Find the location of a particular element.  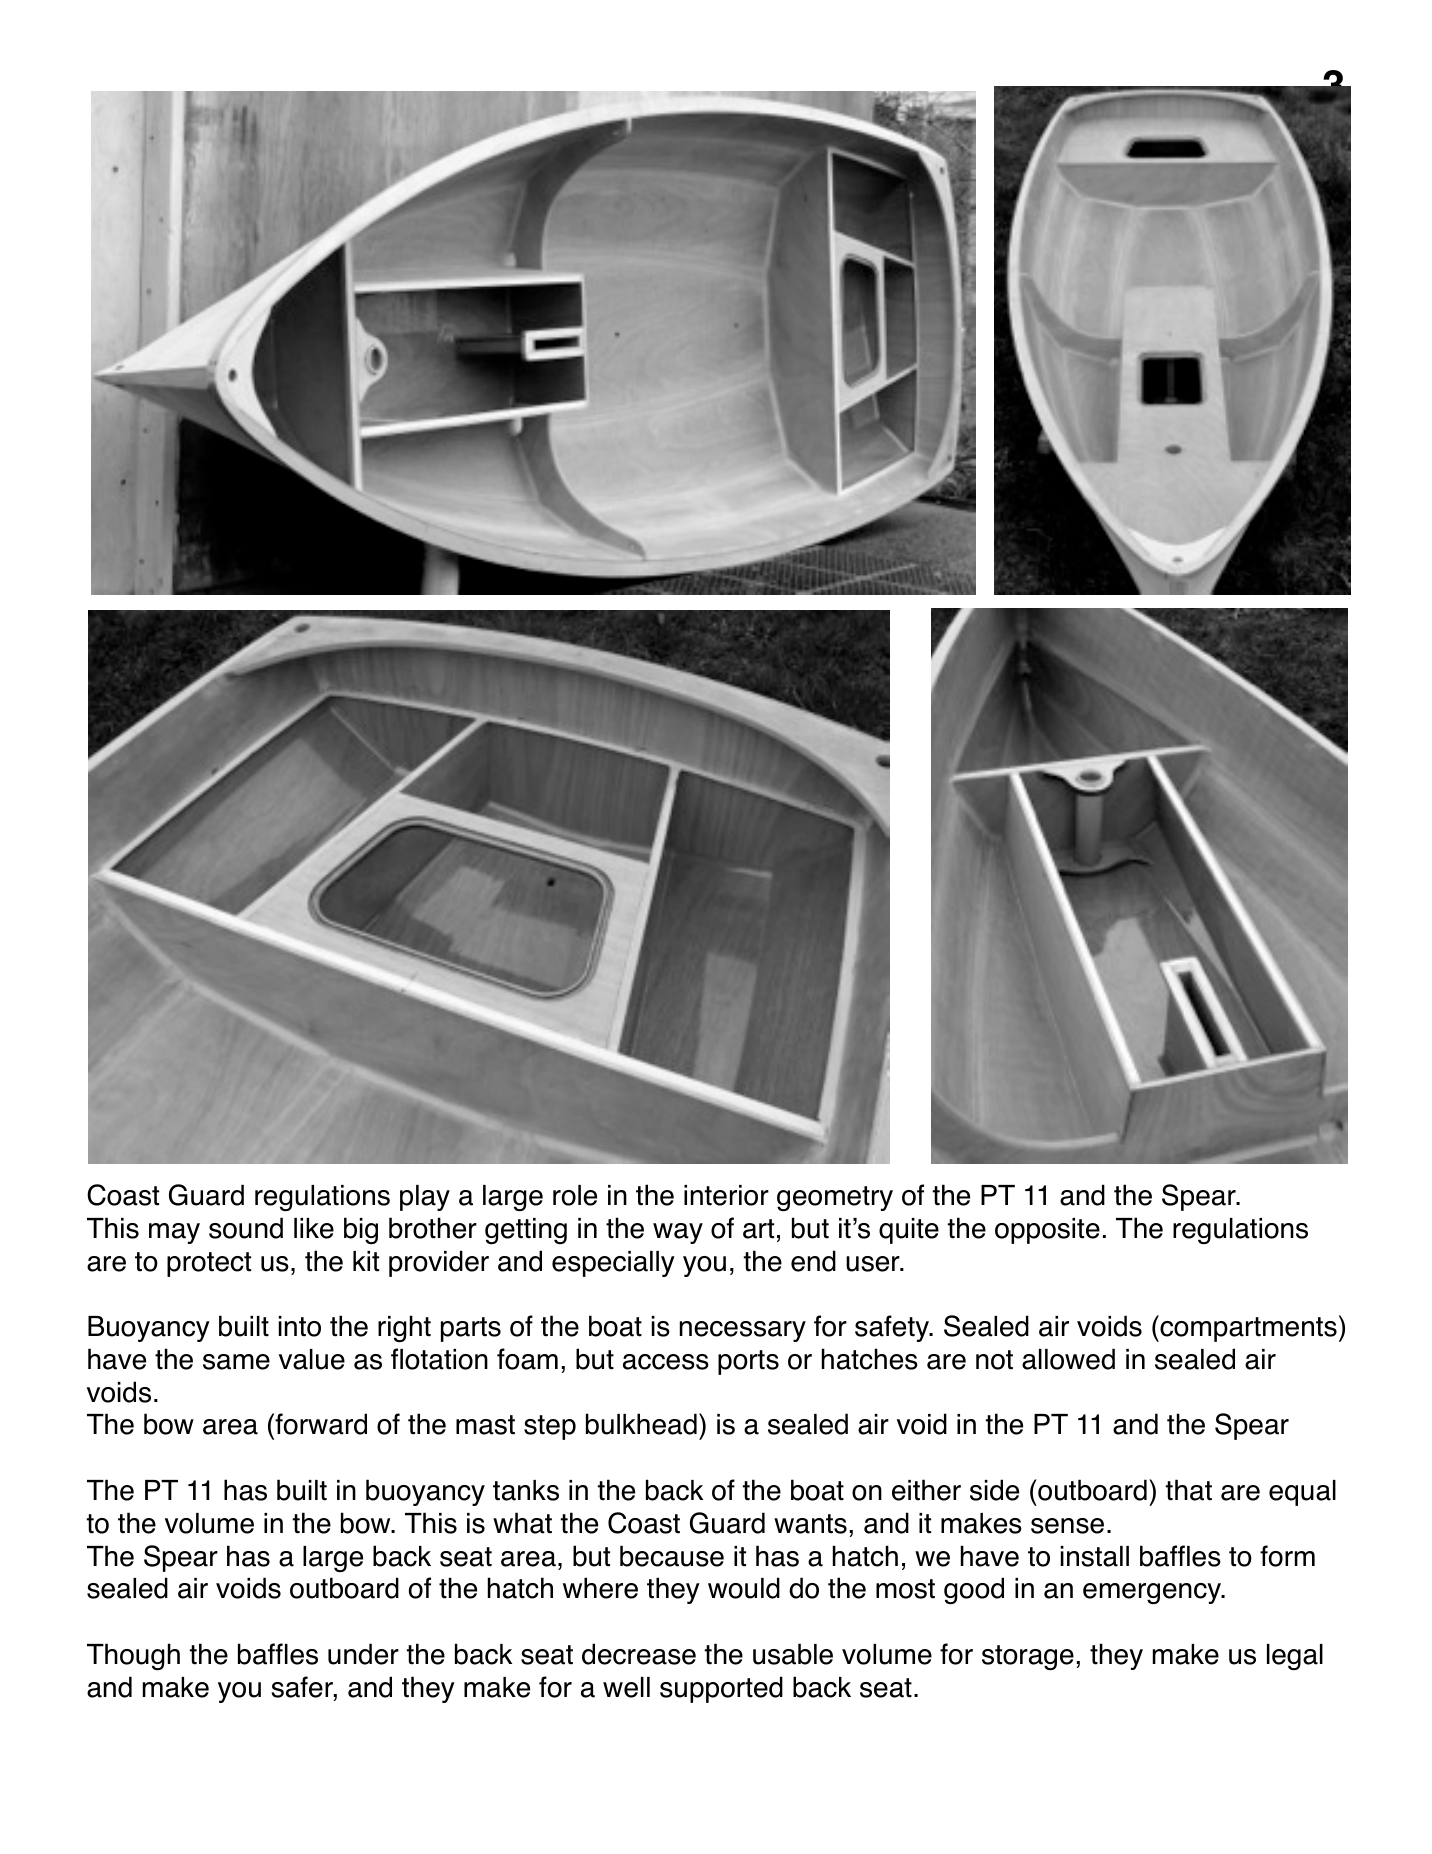

sense is located at coordinates (1067, 1526).
